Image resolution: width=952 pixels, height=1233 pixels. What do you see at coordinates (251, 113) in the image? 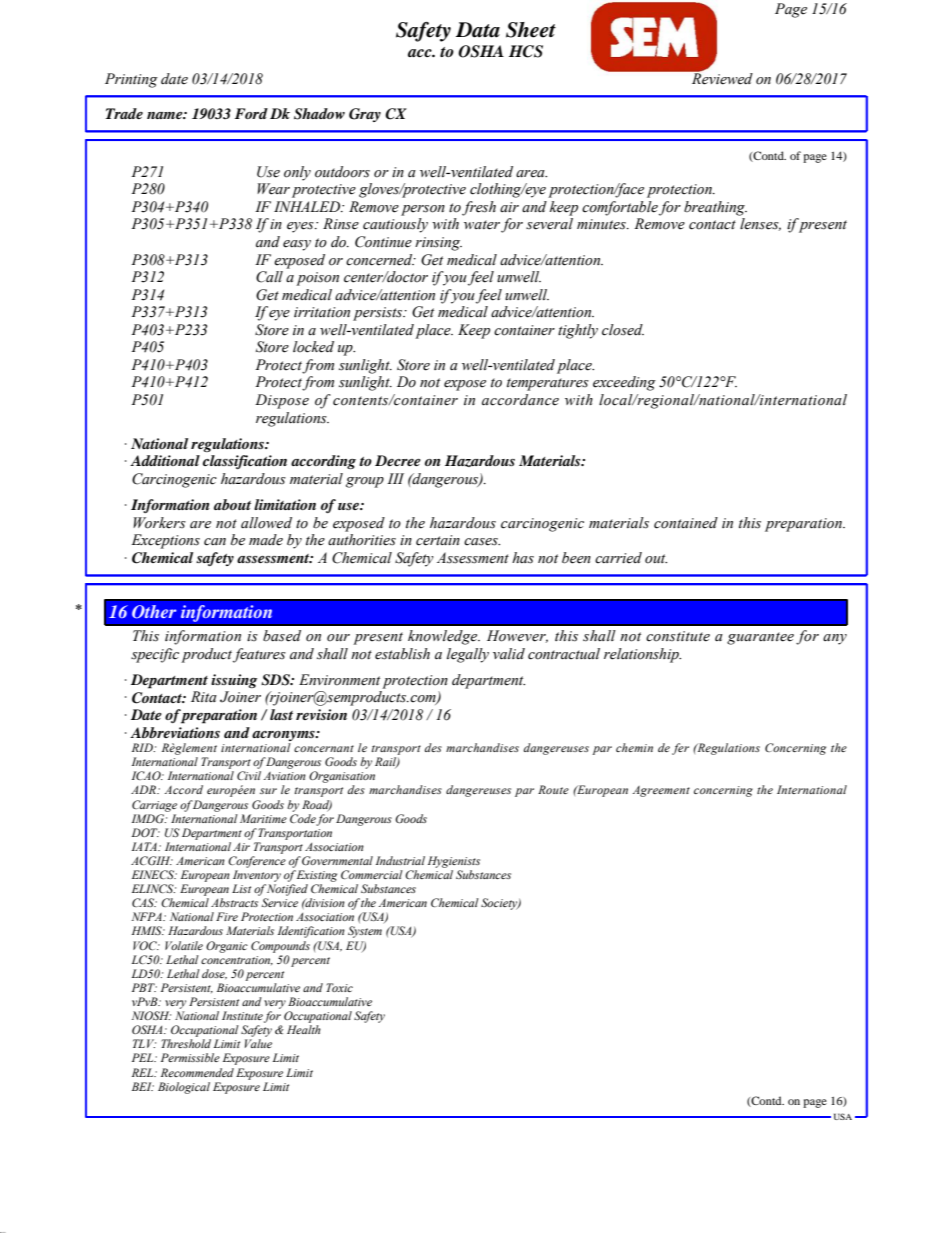
I see `Ford` at bounding box center [251, 113].
